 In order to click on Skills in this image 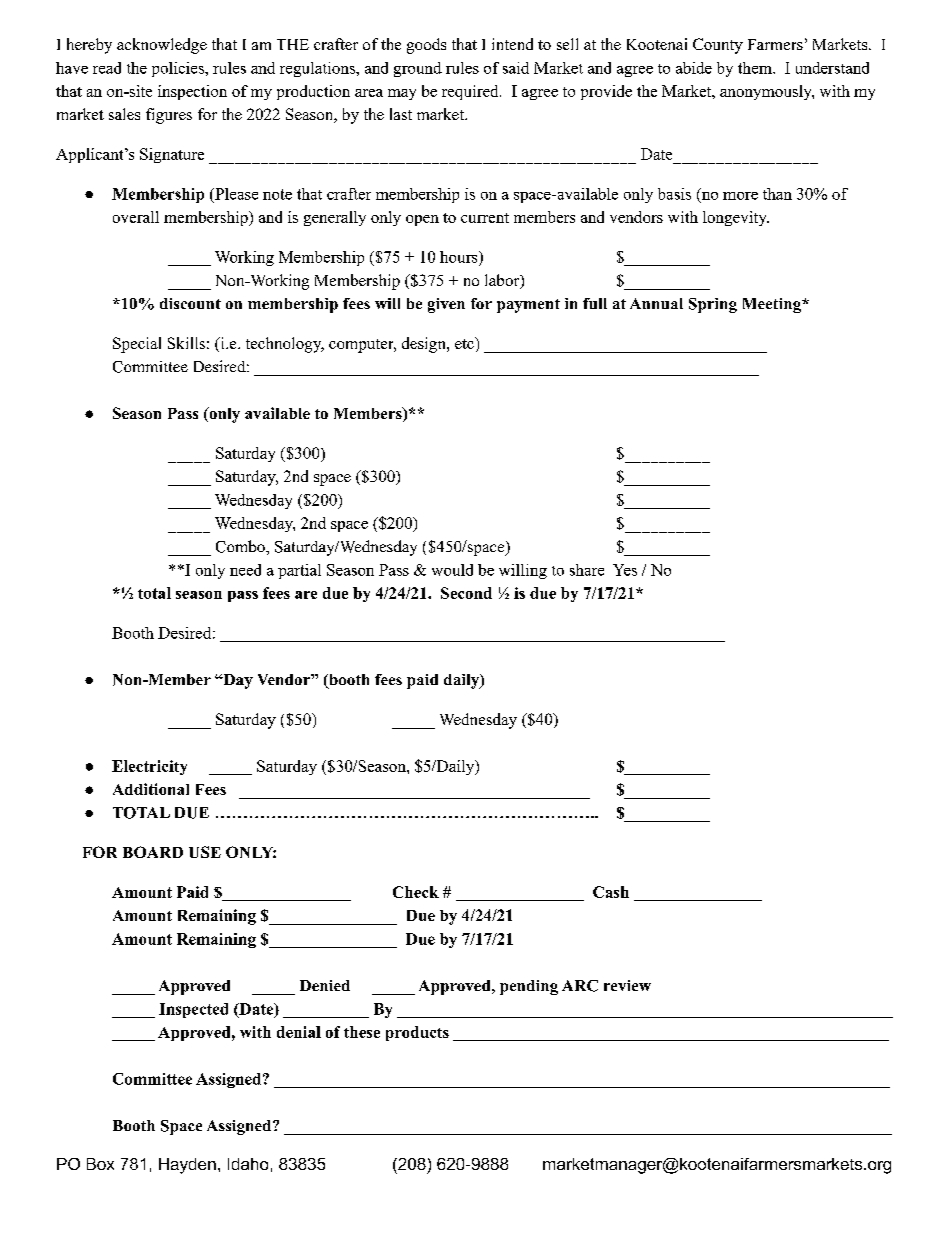, I will do `click(186, 343)`.
